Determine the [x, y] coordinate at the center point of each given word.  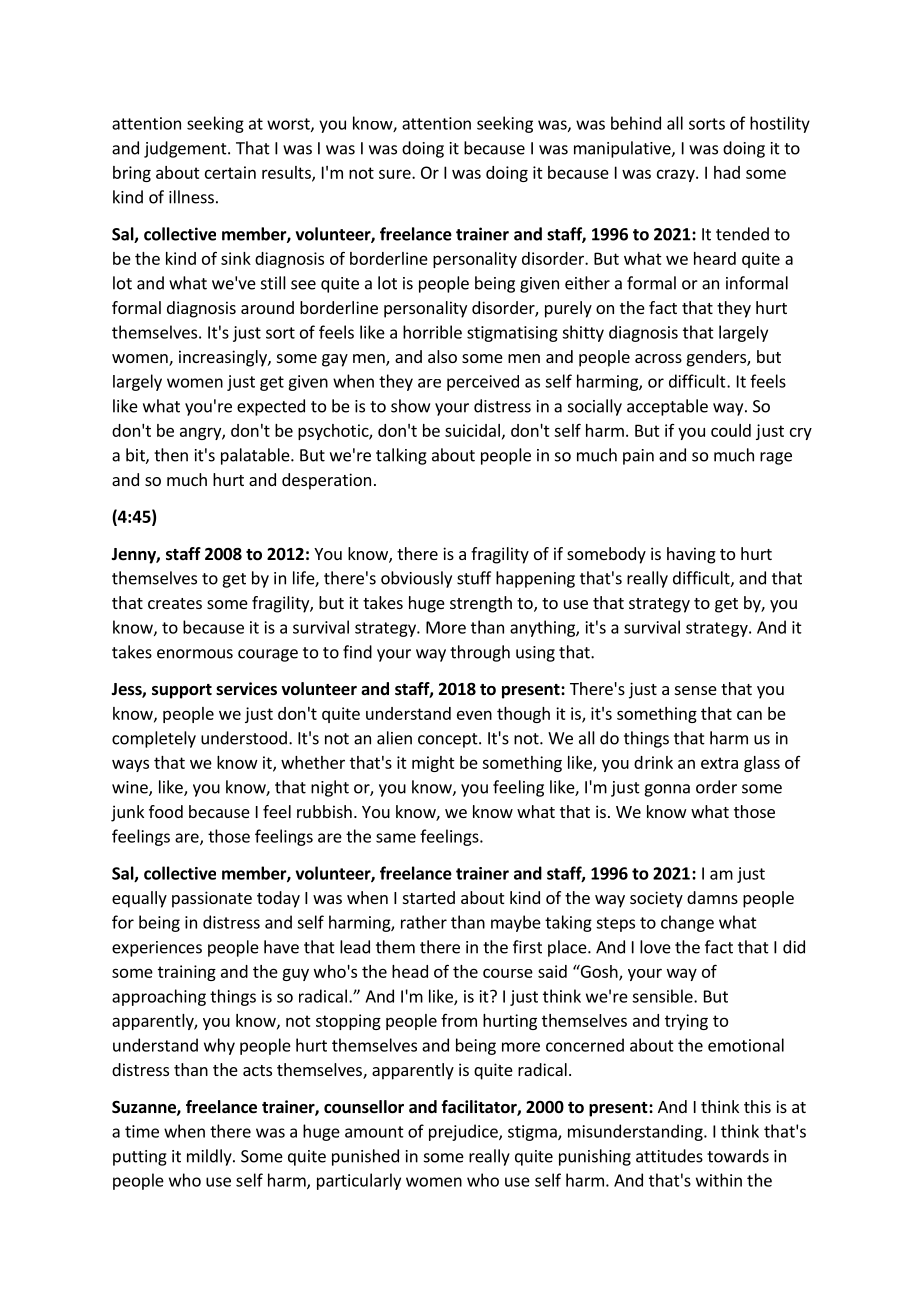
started [429, 897]
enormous [195, 654]
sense [696, 690]
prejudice [464, 1132]
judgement [186, 149]
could [731, 430]
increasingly [224, 358]
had [727, 172]
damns [712, 897]
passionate [212, 899]
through [480, 653]
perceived [483, 383]
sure [396, 174]
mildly [210, 1157]
